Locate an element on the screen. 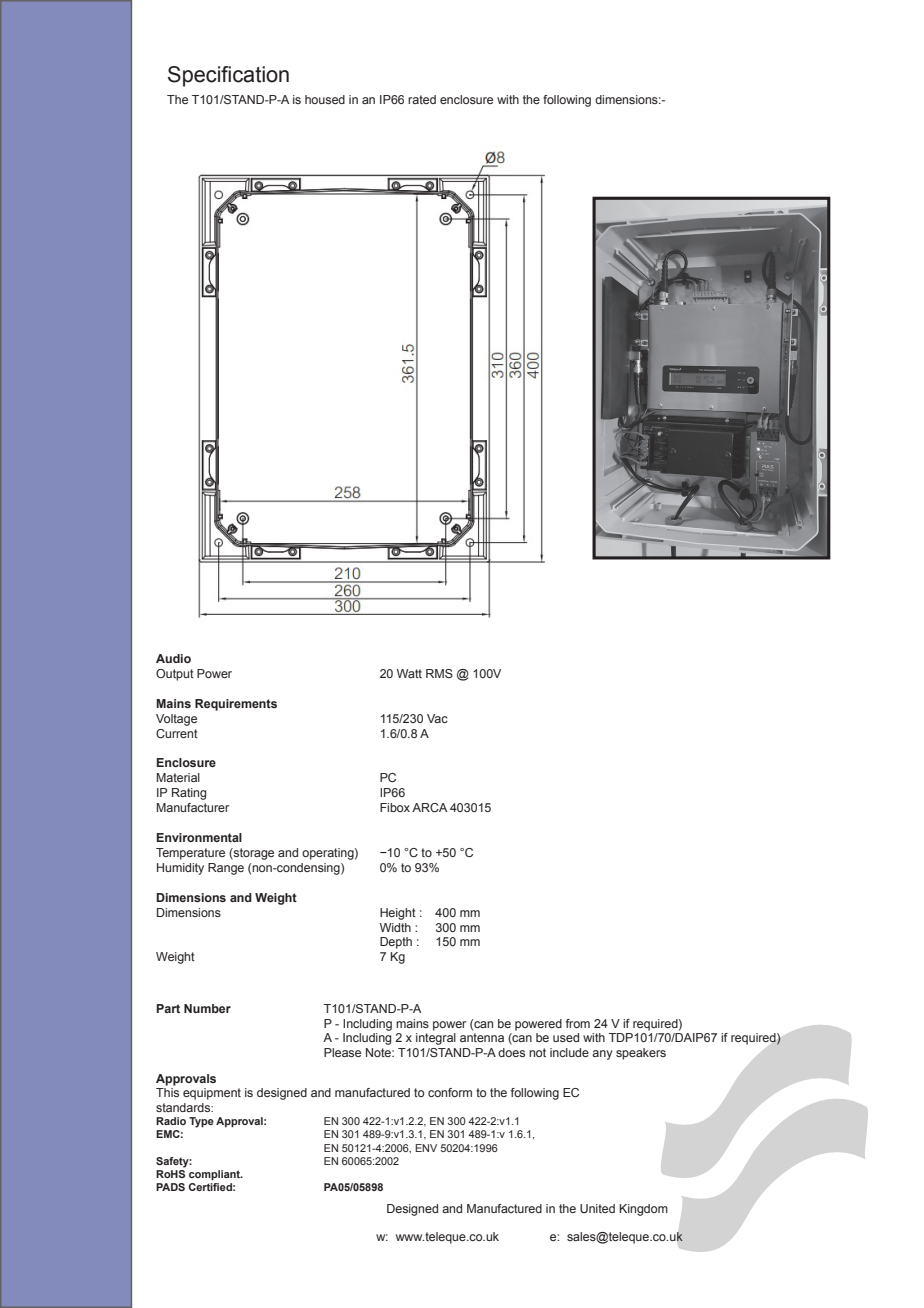 The width and height of the screenshot is (924, 1308). RMS is located at coordinates (439, 673).
